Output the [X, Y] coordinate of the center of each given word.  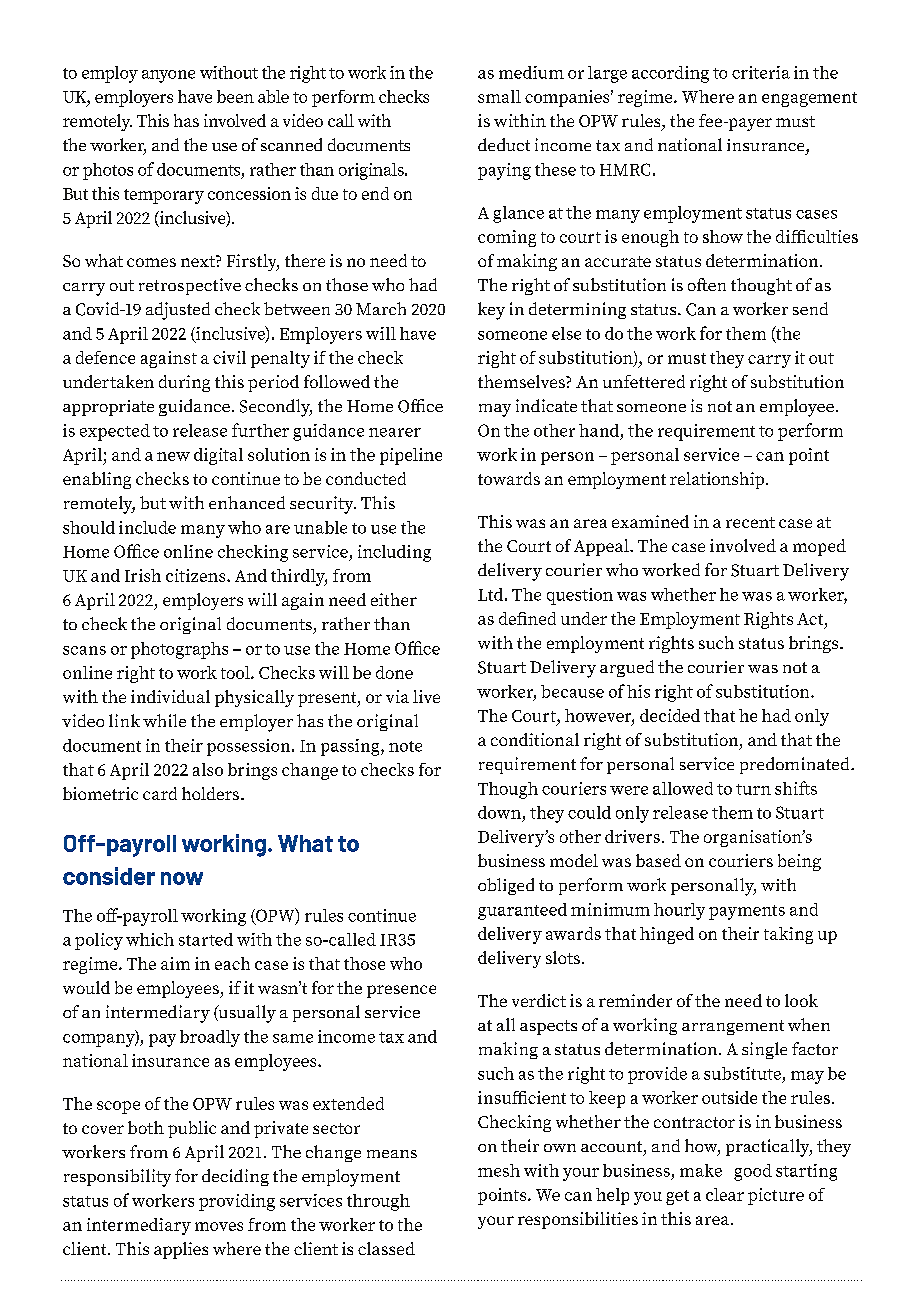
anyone [168, 76]
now [182, 878]
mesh [499, 1170]
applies [181, 1250]
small [499, 96]
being [799, 862]
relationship [717, 480]
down [499, 812]
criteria [761, 72]
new [173, 456]
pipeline [411, 456]
